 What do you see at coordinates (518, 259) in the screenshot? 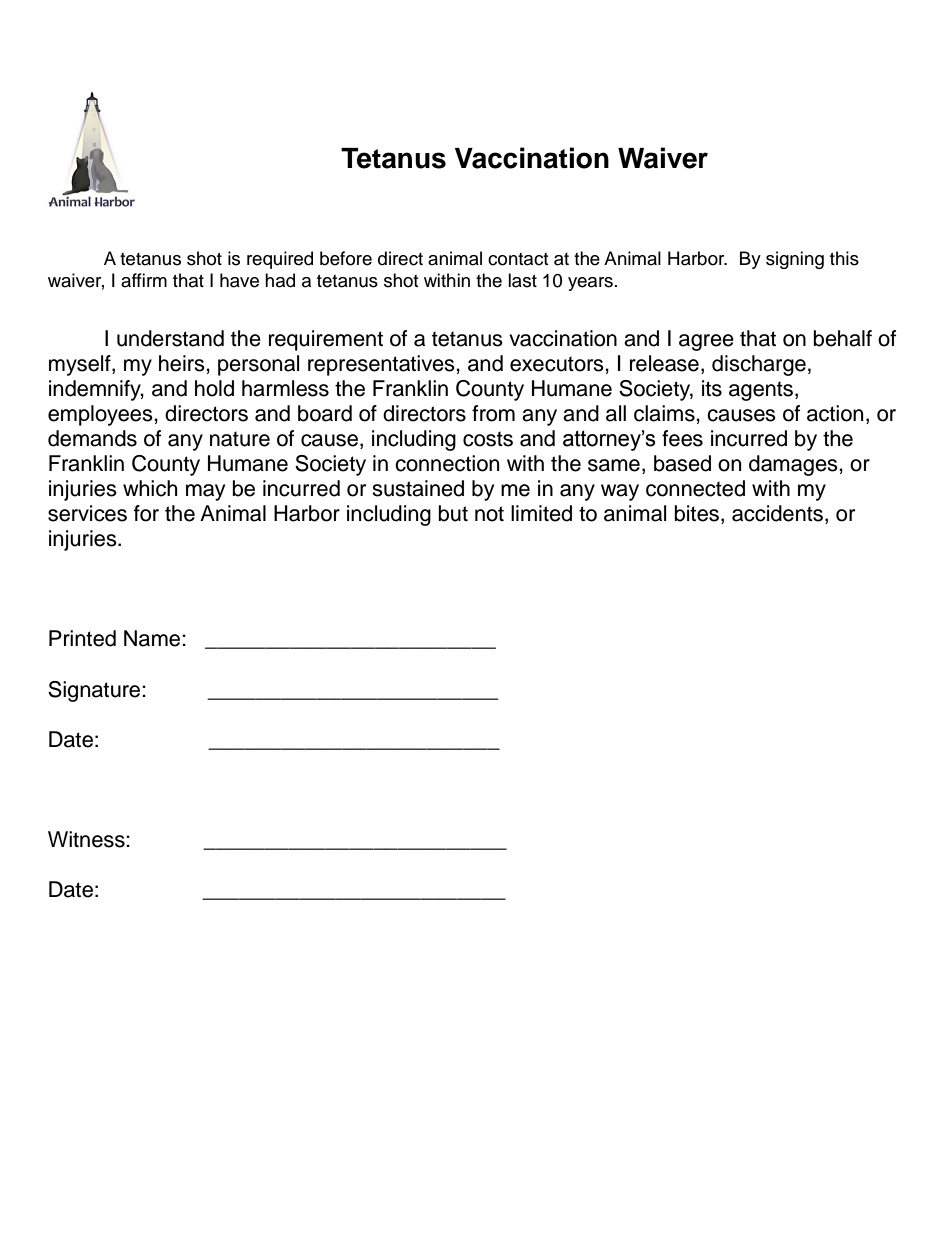
I see `contact` at bounding box center [518, 259].
